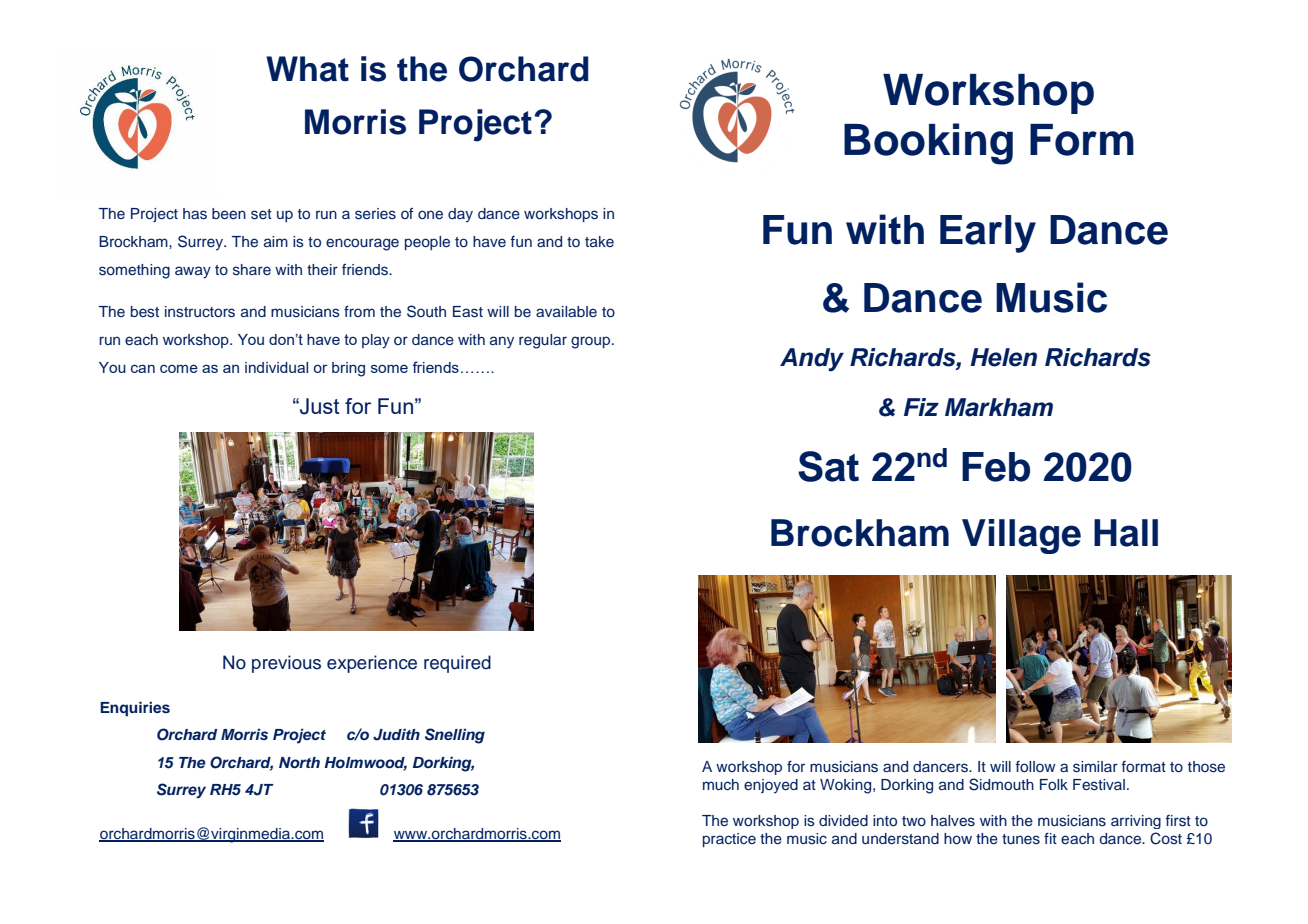 This screenshot has height=924, width=1308. I want to click on What, so click(307, 69).
